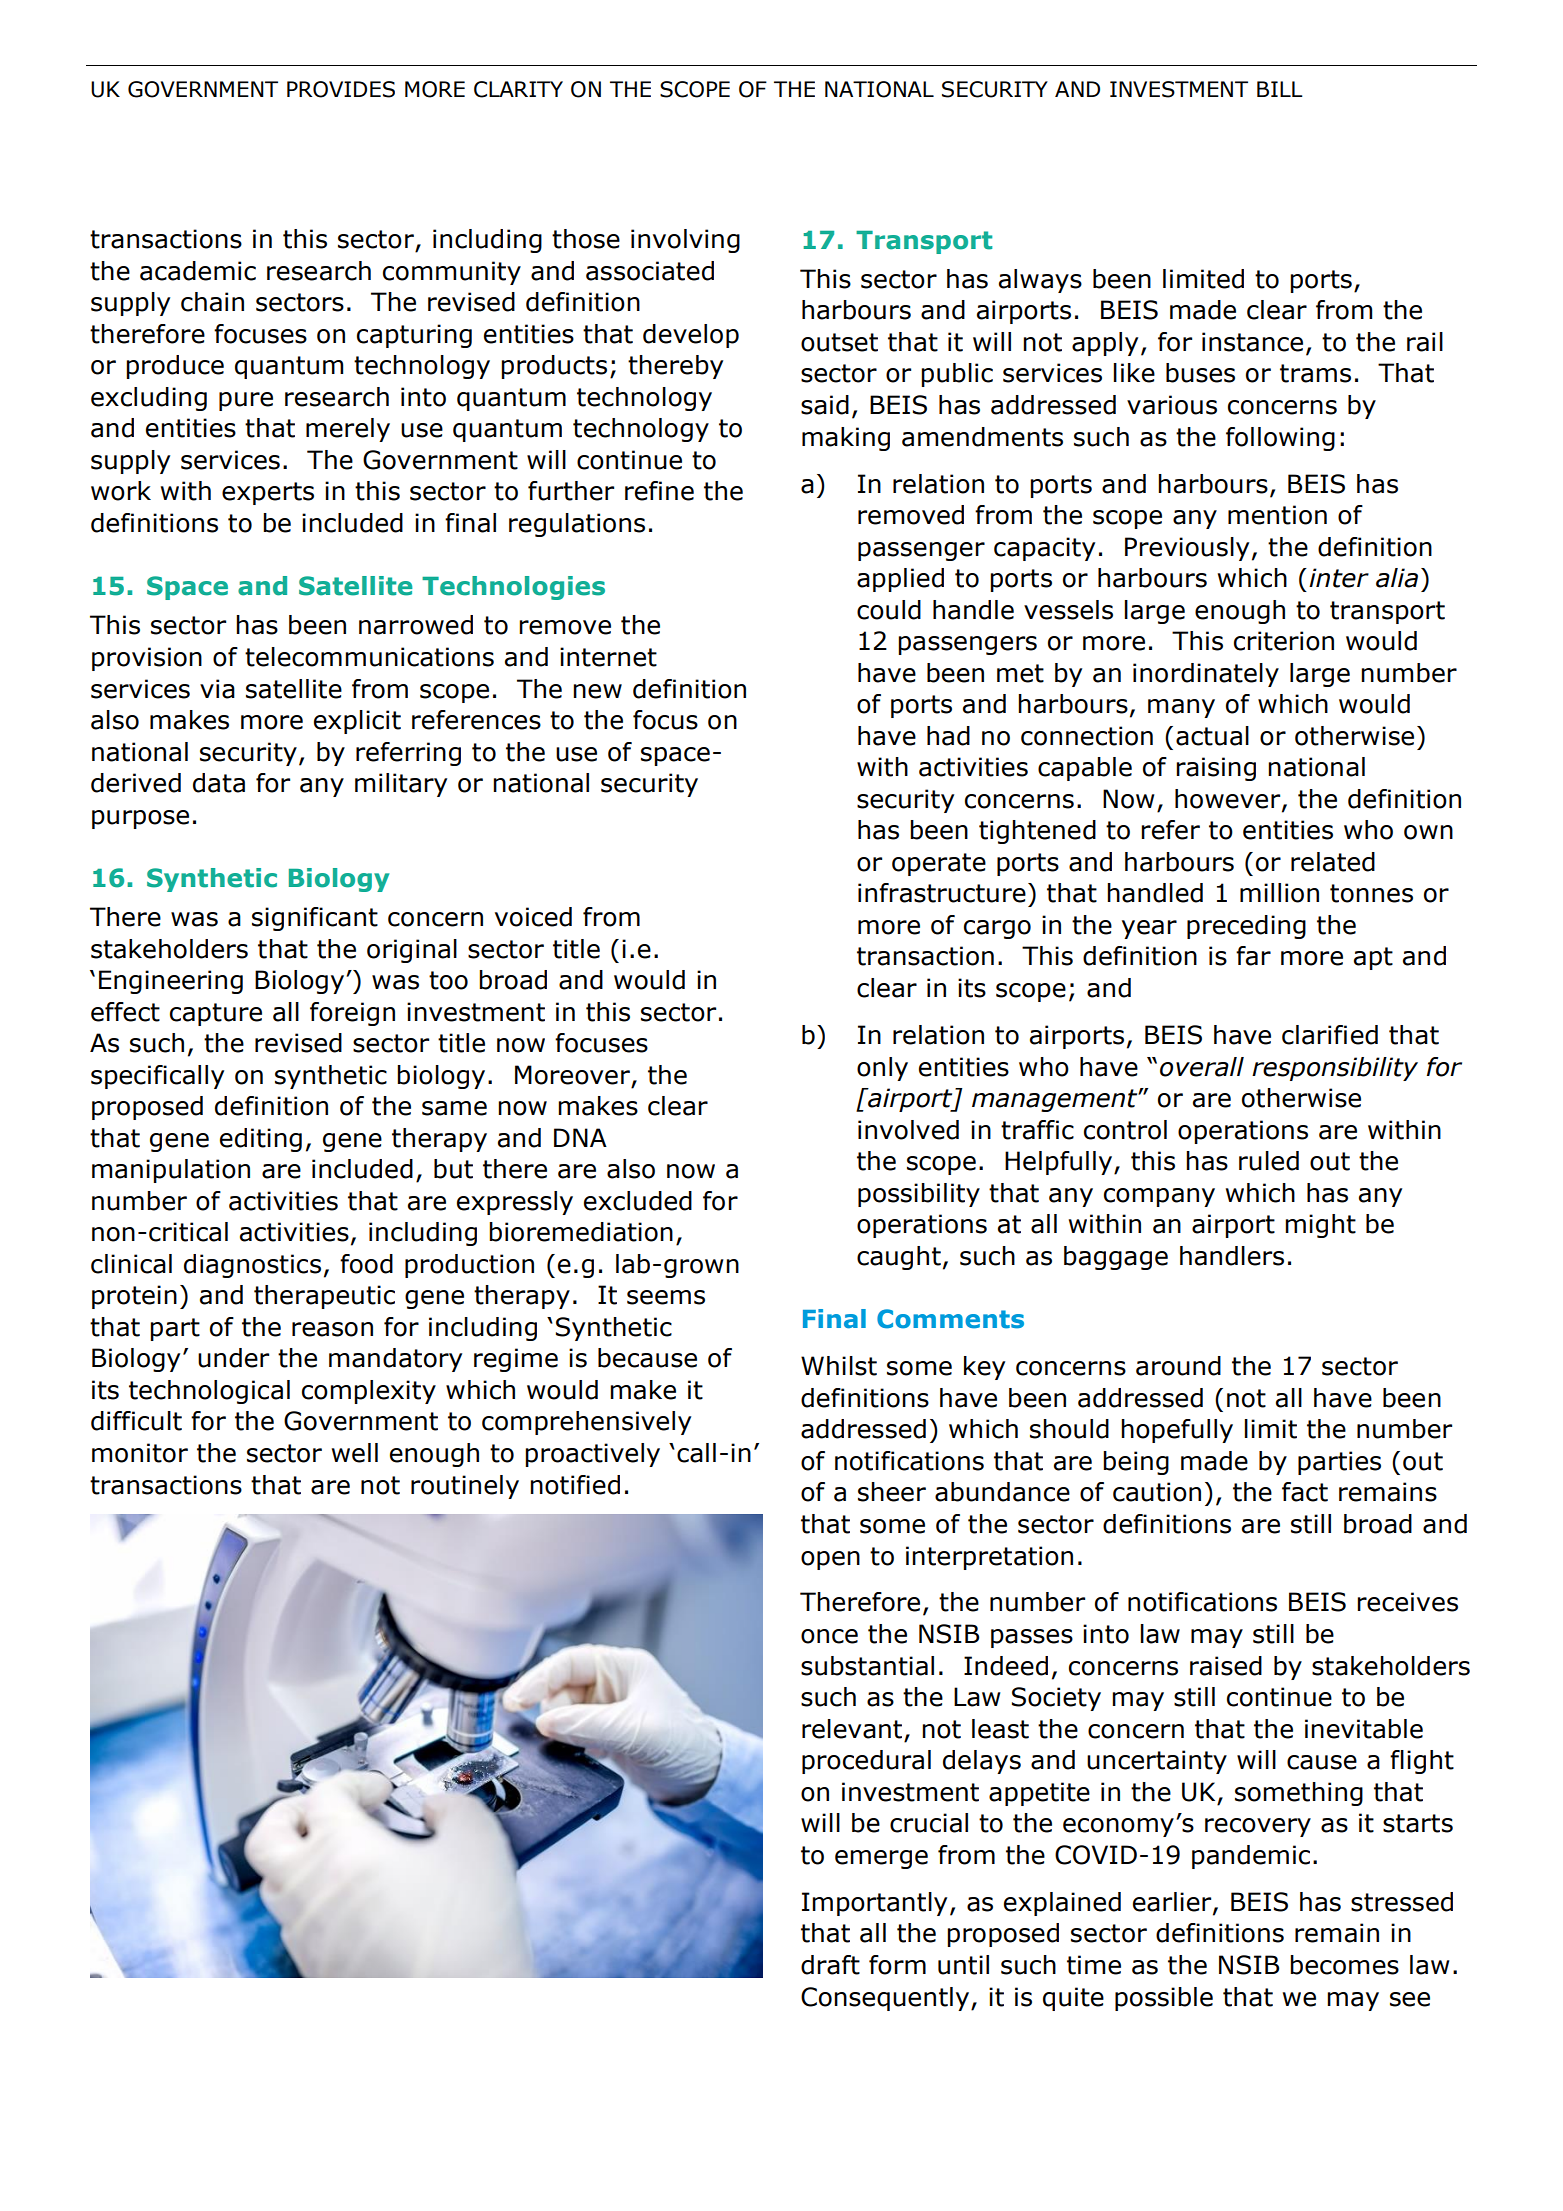 The image size is (1563, 2211). I want to click on only, so click(882, 1069).
